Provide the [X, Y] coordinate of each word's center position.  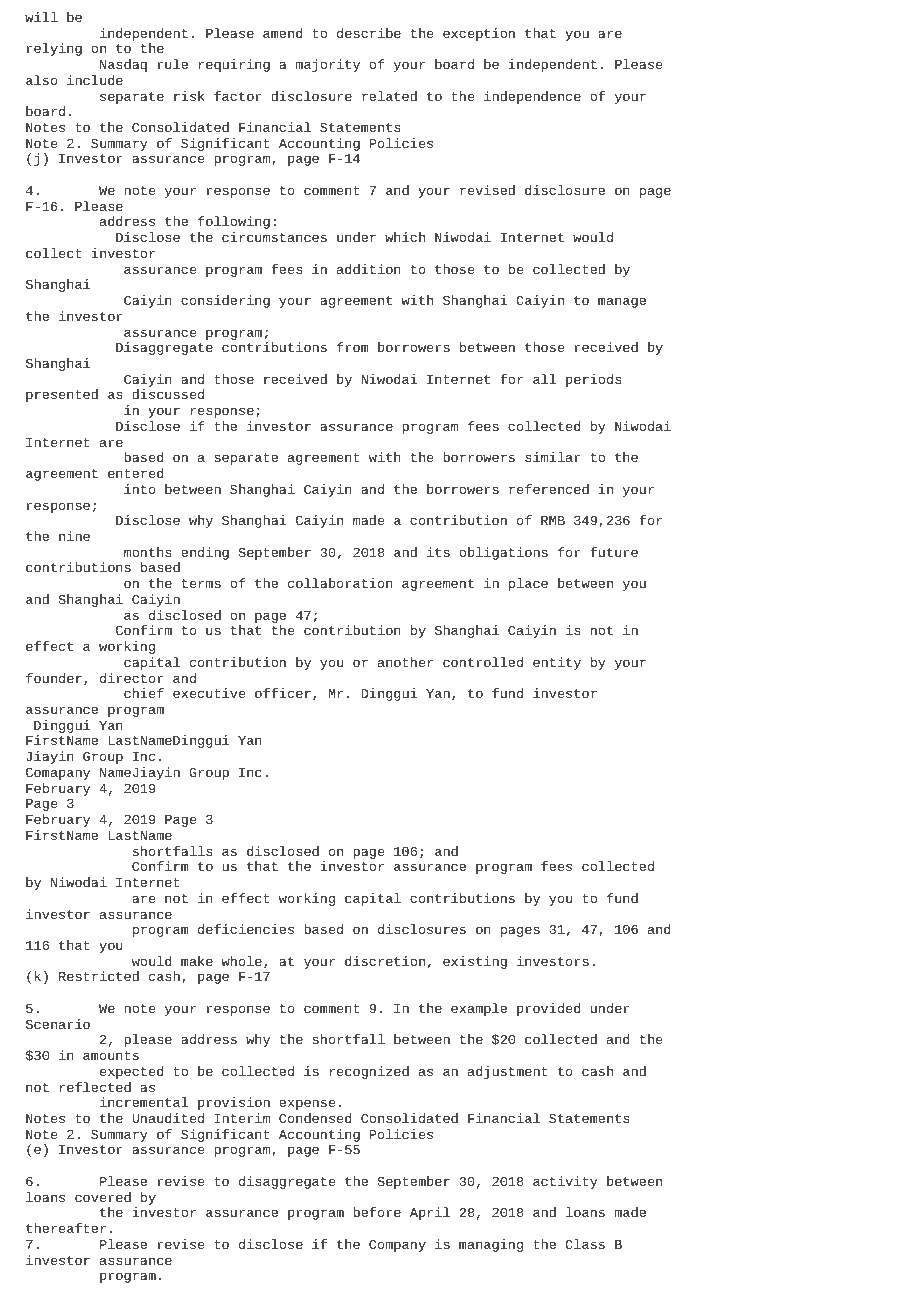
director [131, 678]
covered [103, 1197]
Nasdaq [123, 65]
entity [557, 663]
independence [532, 97]
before [377, 1212]
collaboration [340, 583]
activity [565, 1182]
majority [328, 65]
